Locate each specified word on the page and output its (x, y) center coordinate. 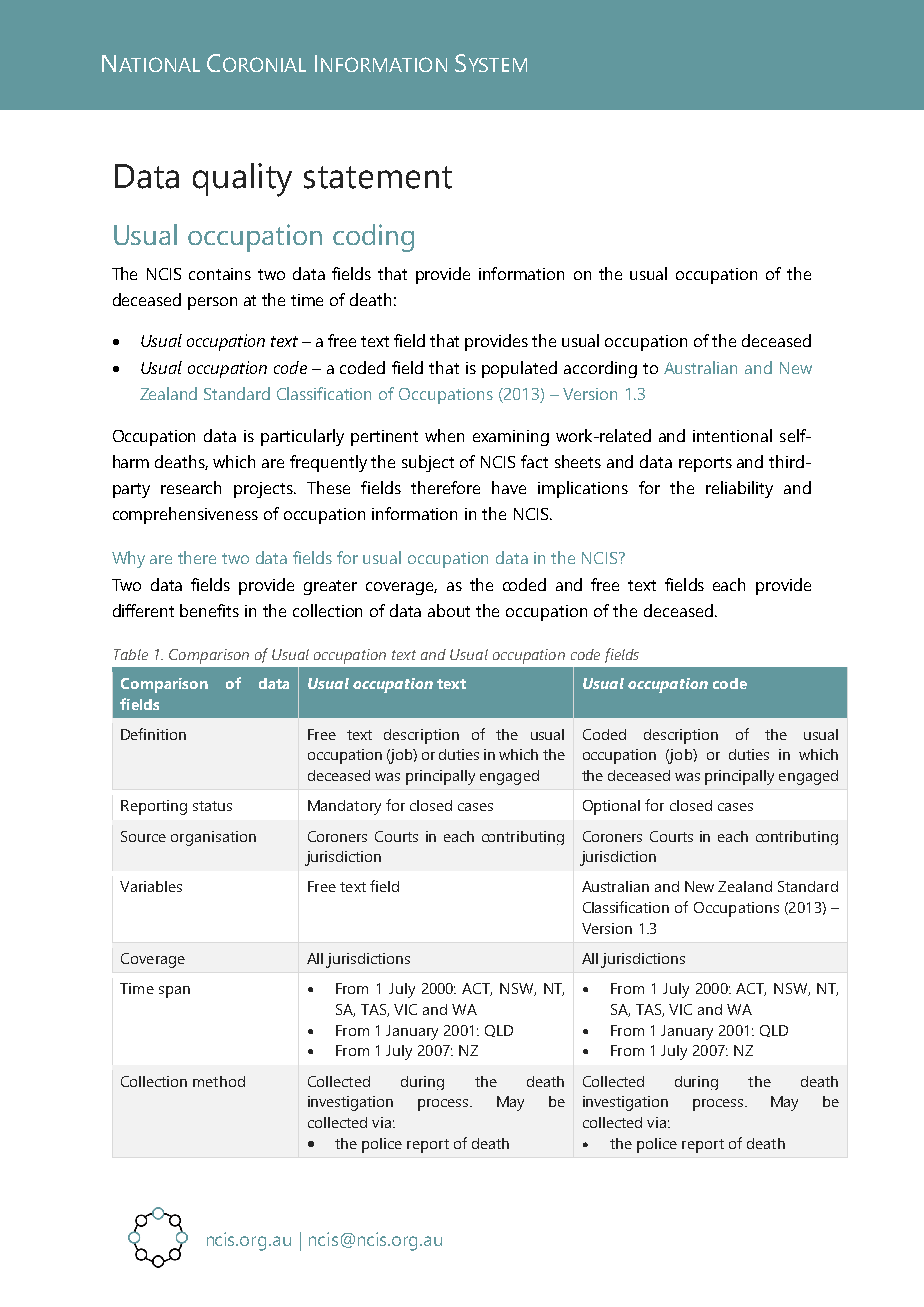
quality (242, 180)
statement (378, 177)
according (600, 369)
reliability (739, 489)
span (174, 992)
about (449, 610)
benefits (209, 610)
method (219, 1081)
